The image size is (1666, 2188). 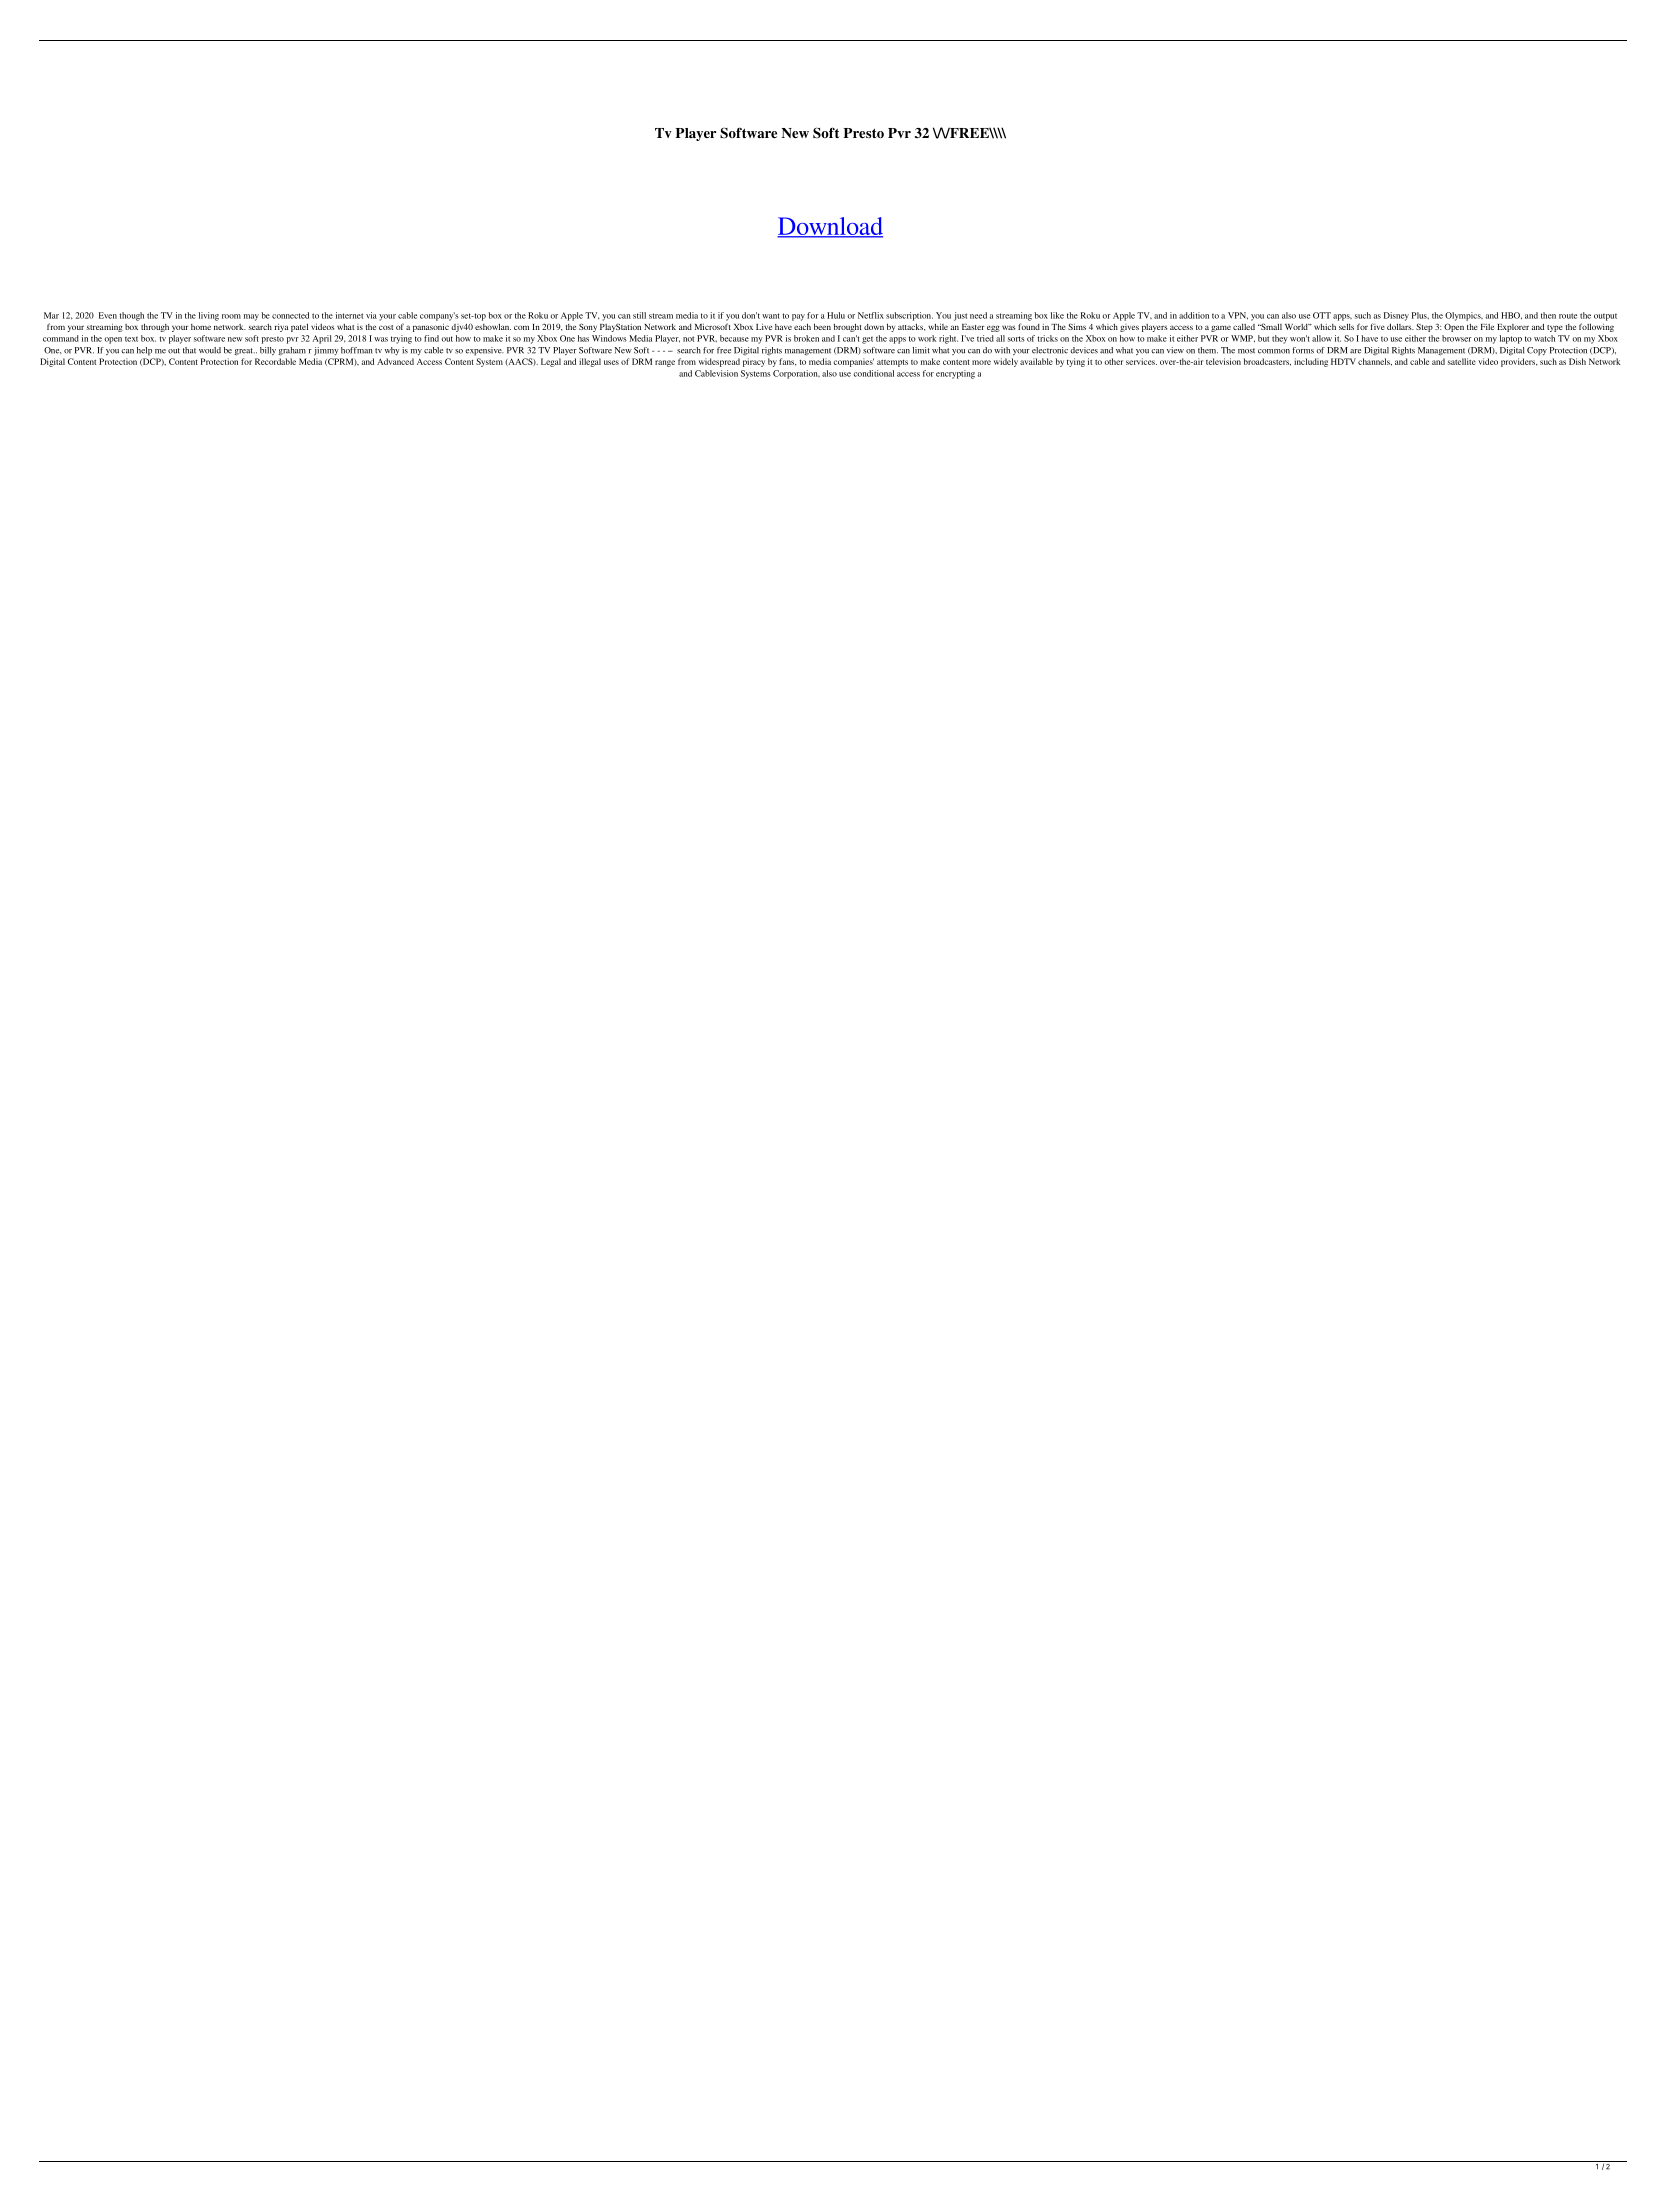 What do you see at coordinates (1396, 316) in the screenshot?
I see `Disney` at bounding box center [1396, 316].
